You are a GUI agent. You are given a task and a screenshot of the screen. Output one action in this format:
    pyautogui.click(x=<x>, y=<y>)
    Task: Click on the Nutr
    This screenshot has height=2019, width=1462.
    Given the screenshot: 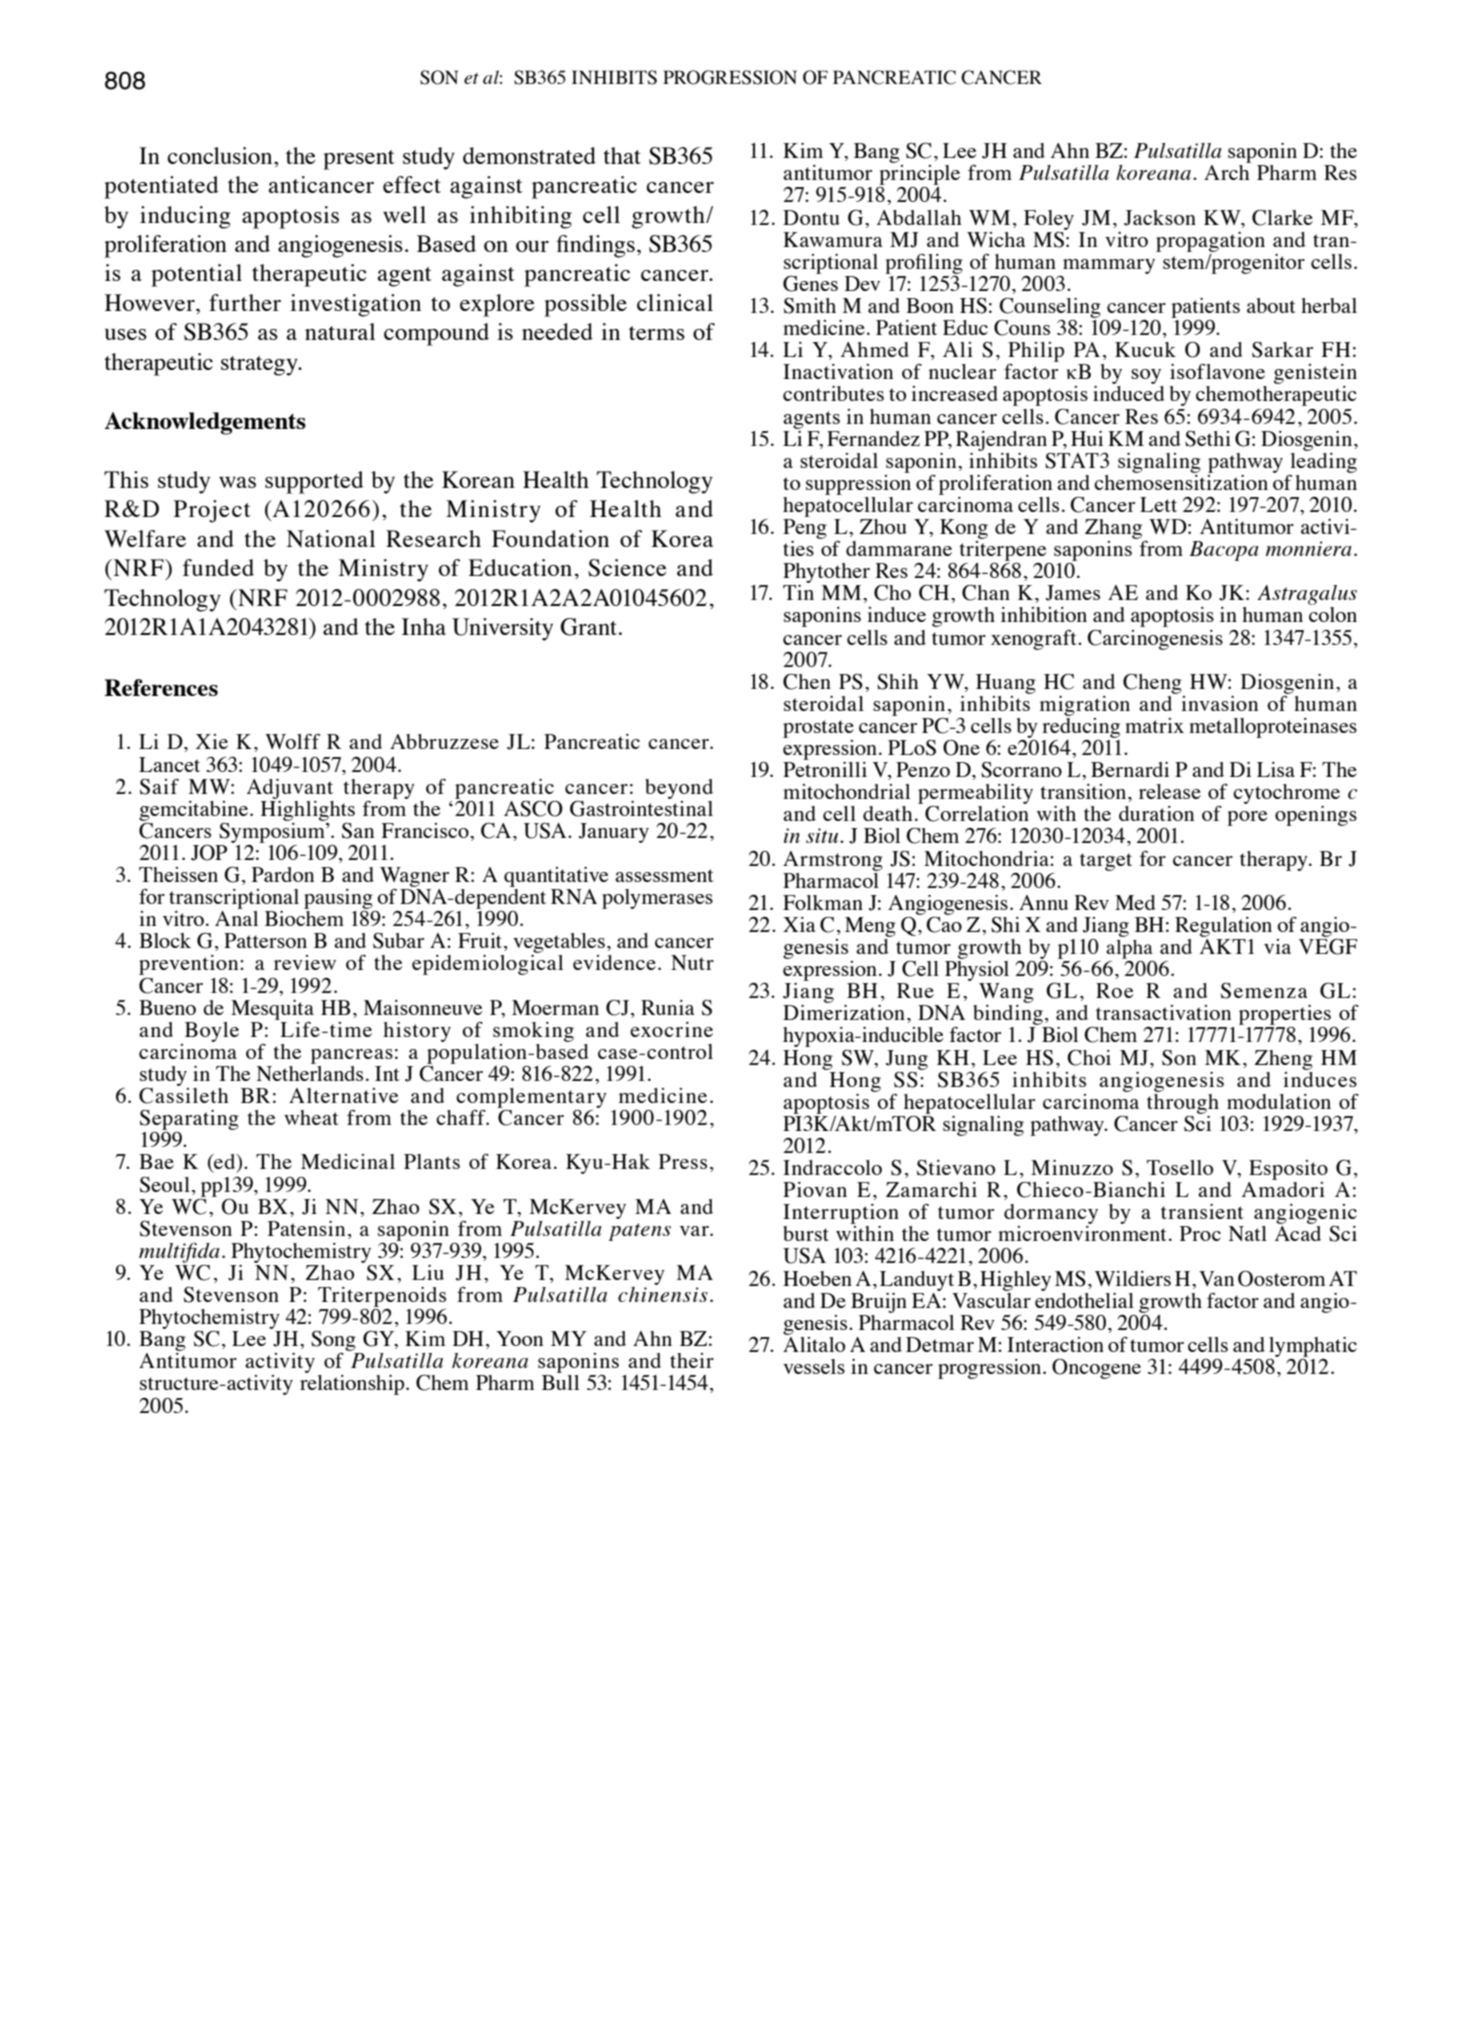 What is the action you would take?
    pyautogui.click(x=692, y=962)
